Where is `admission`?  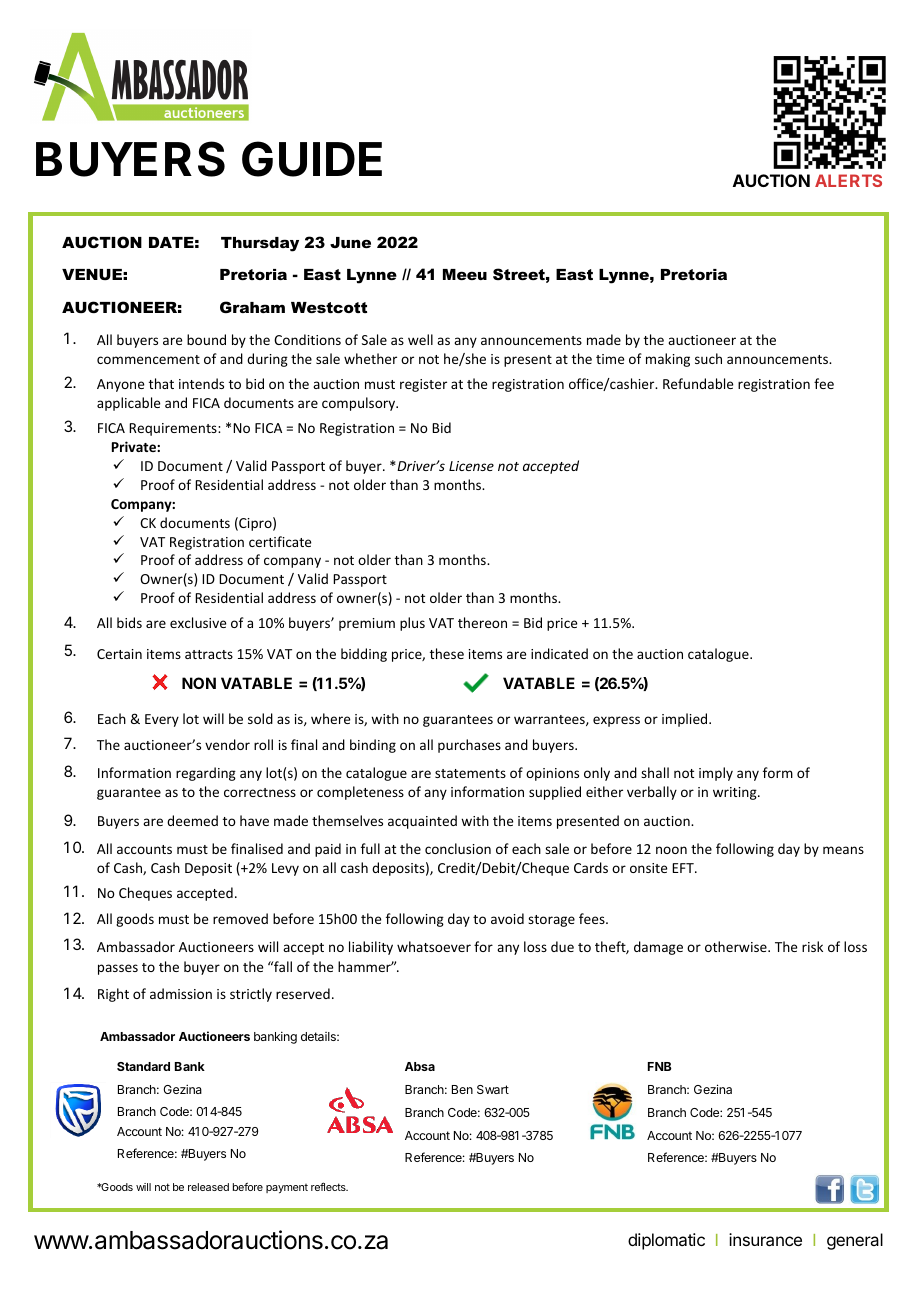 admission is located at coordinates (181, 993).
